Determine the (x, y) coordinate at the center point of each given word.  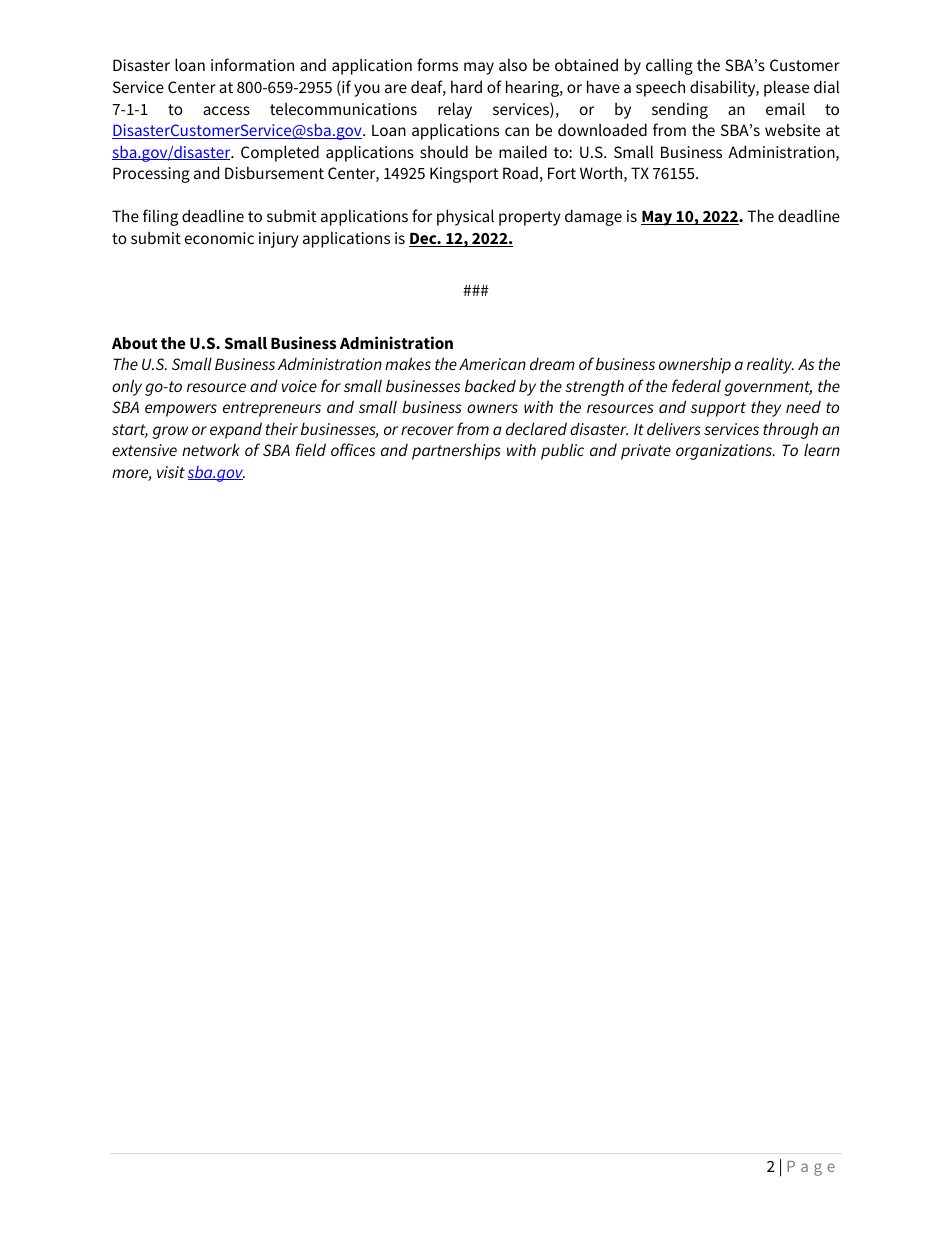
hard (466, 86)
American (492, 364)
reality (770, 365)
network (211, 449)
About (134, 343)
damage (593, 217)
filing (160, 217)
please (786, 88)
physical (465, 217)
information (252, 64)
